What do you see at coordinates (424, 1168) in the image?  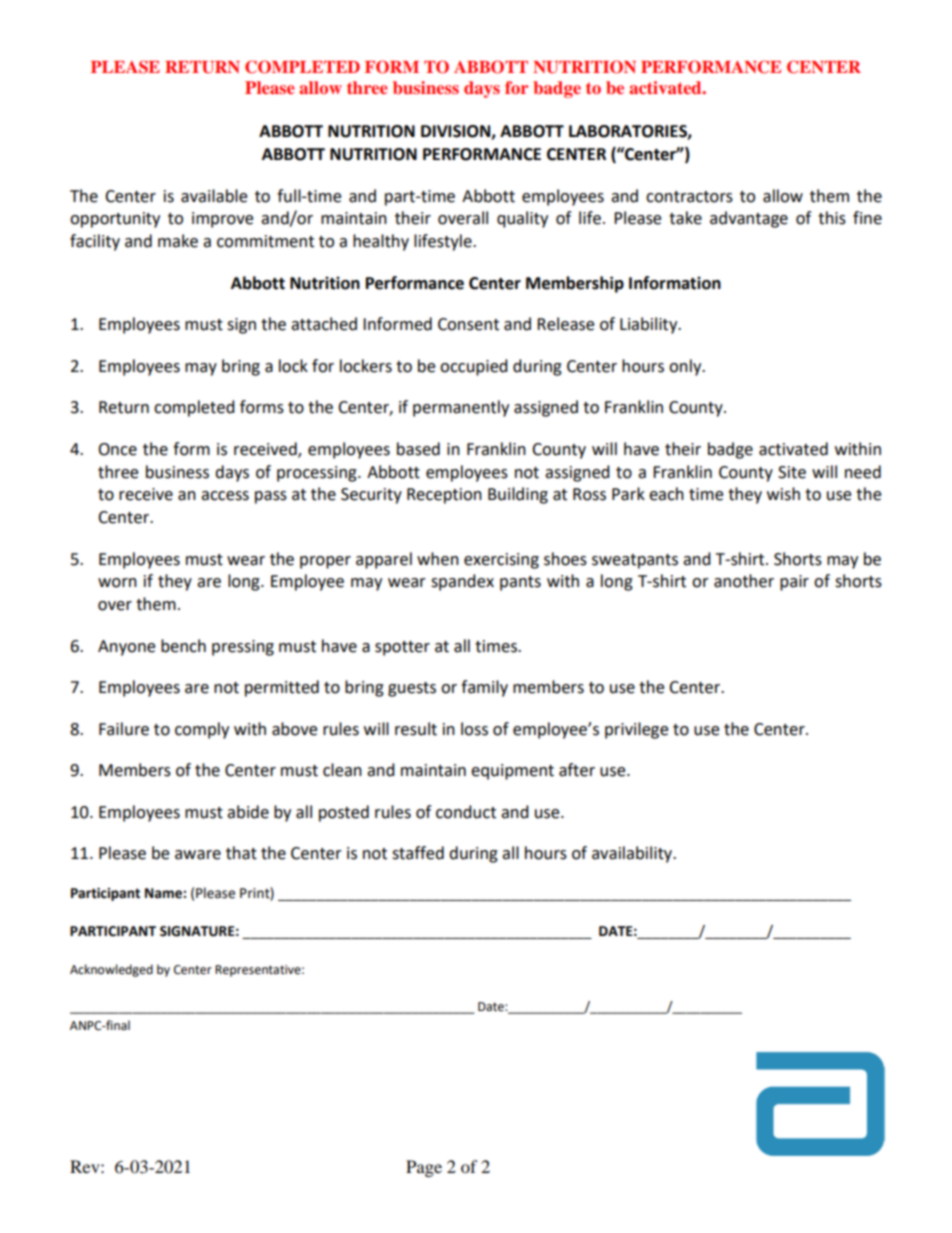 I see `Page` at bounding box center [424, 1168].
